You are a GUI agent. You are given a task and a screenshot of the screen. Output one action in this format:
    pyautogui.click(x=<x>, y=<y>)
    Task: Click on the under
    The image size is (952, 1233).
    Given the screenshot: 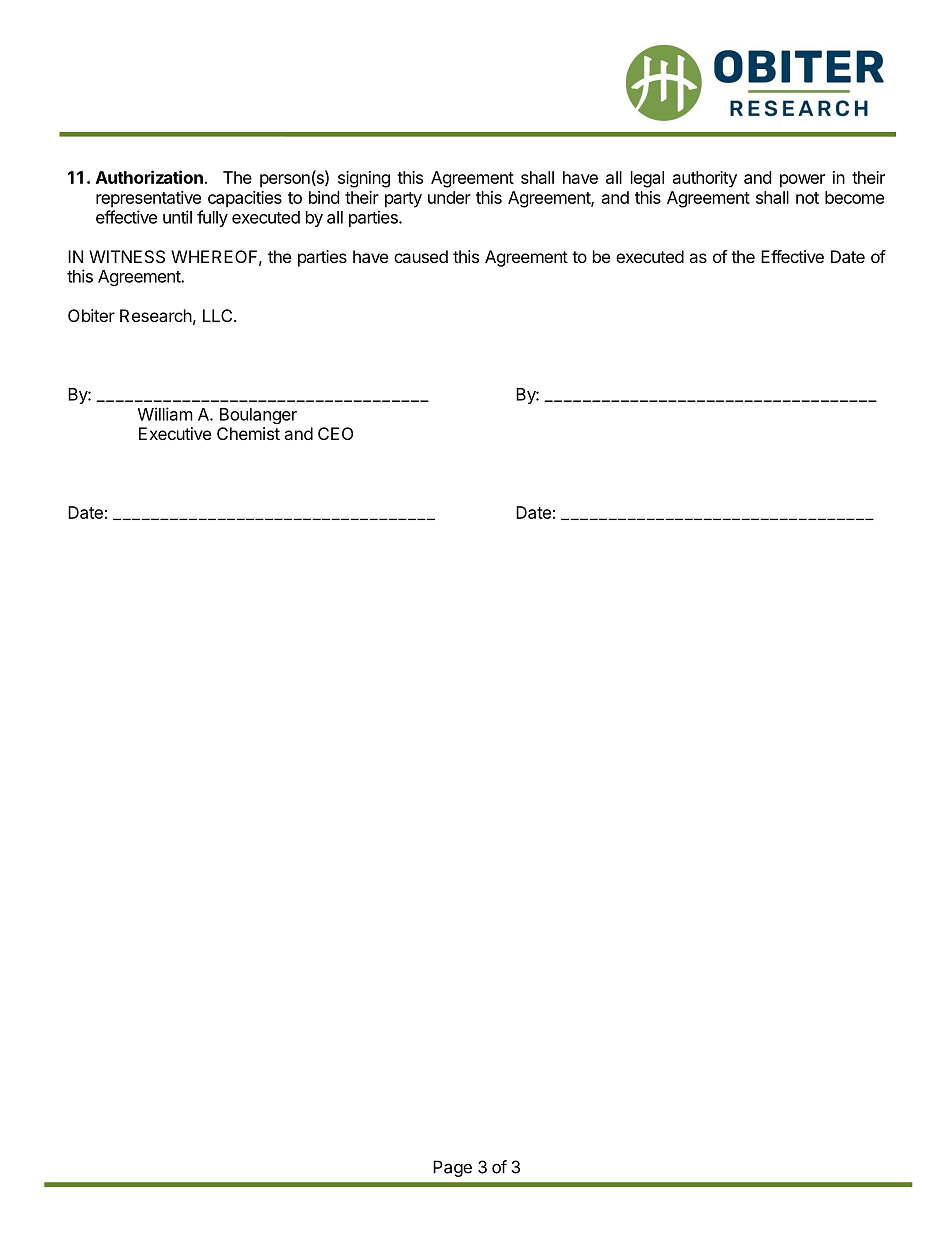 What is the action you would take?
    pyautogui.click(x=449, y=197)
